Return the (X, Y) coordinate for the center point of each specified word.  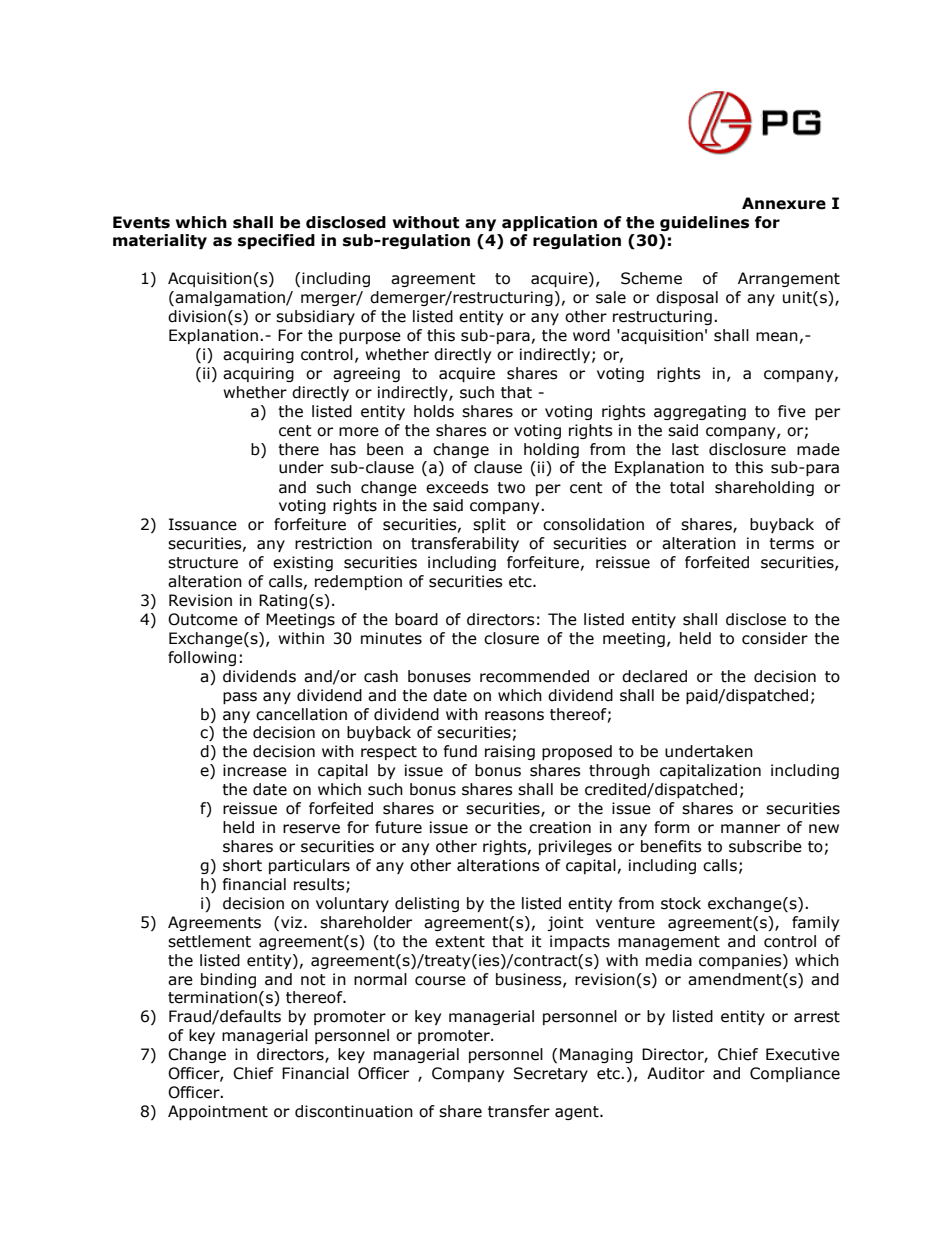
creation (560, 827)
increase (255, 770)
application (549, 223)
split (489, 525)
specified (276, 241)
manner (750, 829)
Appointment (218, 1112)
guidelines (704, 223)
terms (791, 544)
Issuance (203, 524)
